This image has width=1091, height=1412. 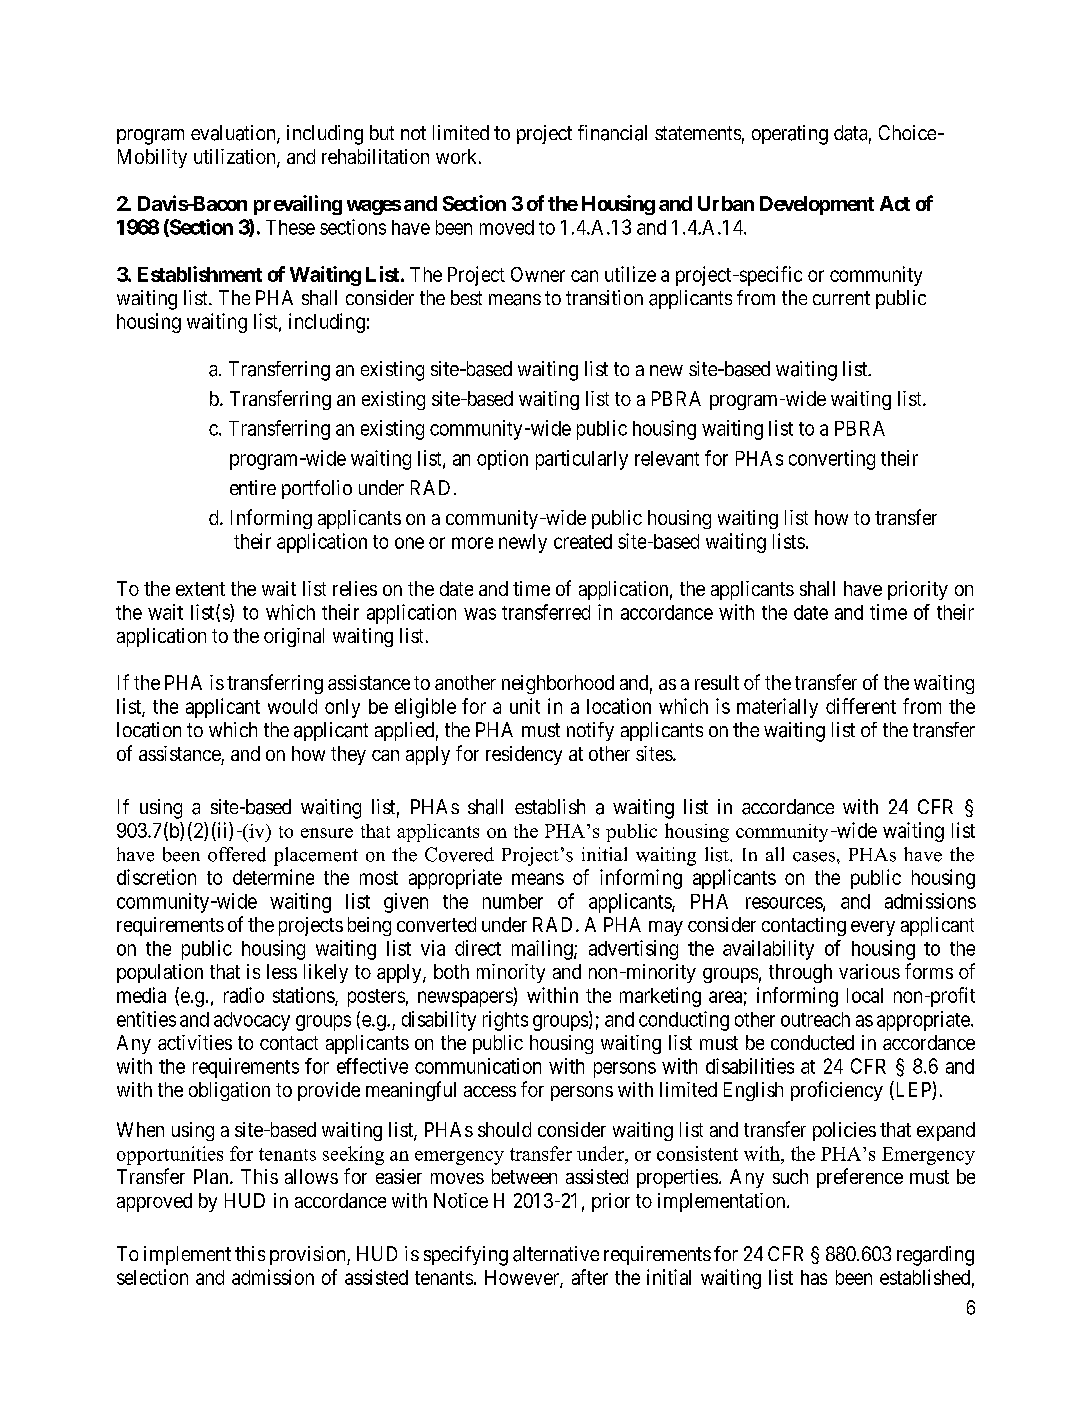 What do you see at coordinates (212, 1176) in the image?
I see `Plan` at bounding box center [212, 1176].
